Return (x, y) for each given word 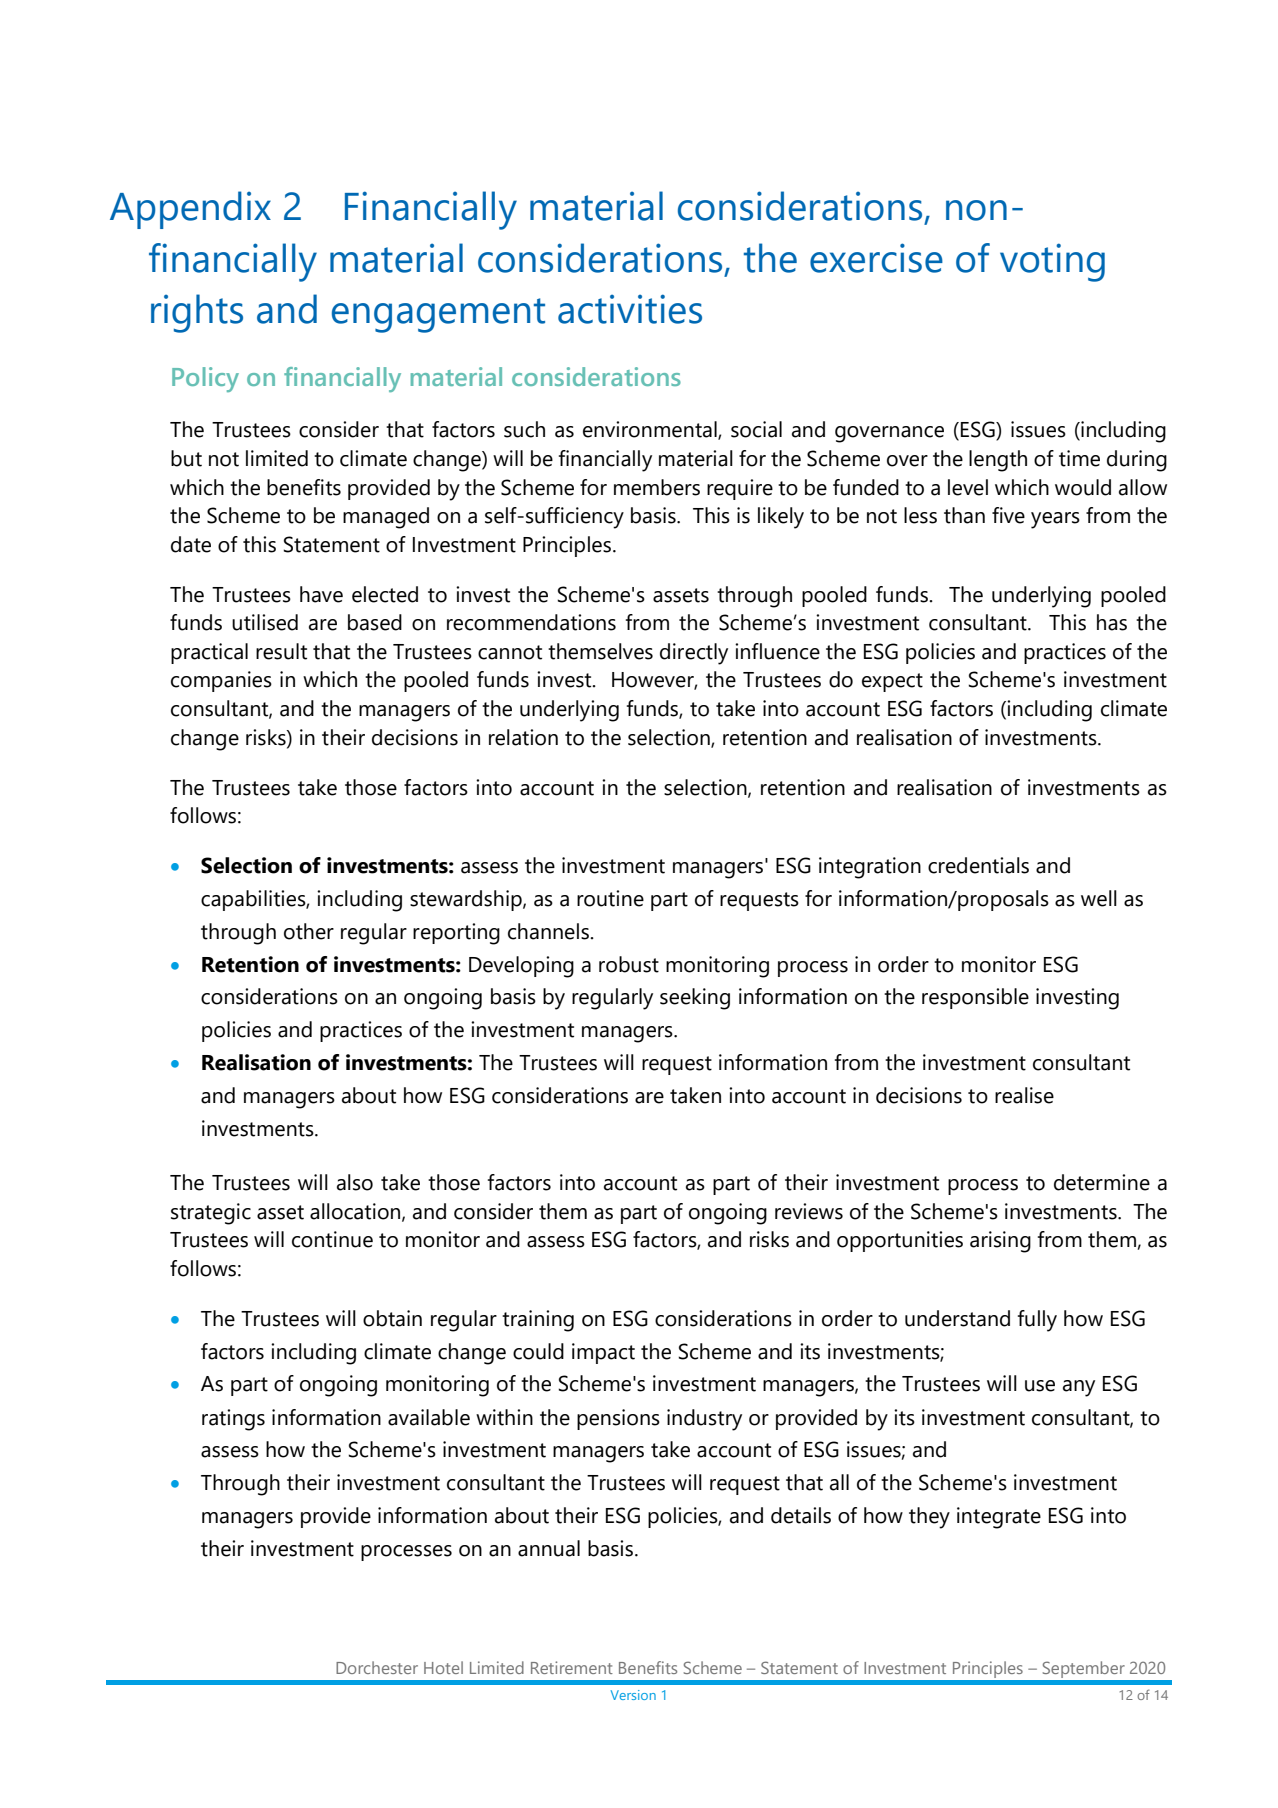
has (1112, 622)
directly (694, 654)
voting (1052, 262)
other (309, 931)
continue (332, 1239)
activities (630, 309)
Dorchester (377, 1667)
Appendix (190, 210)
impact (603, 1353)
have (321, 594)
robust (629, 964)
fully (1037, 1321)
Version (633, 1695)
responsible (975, 998)
